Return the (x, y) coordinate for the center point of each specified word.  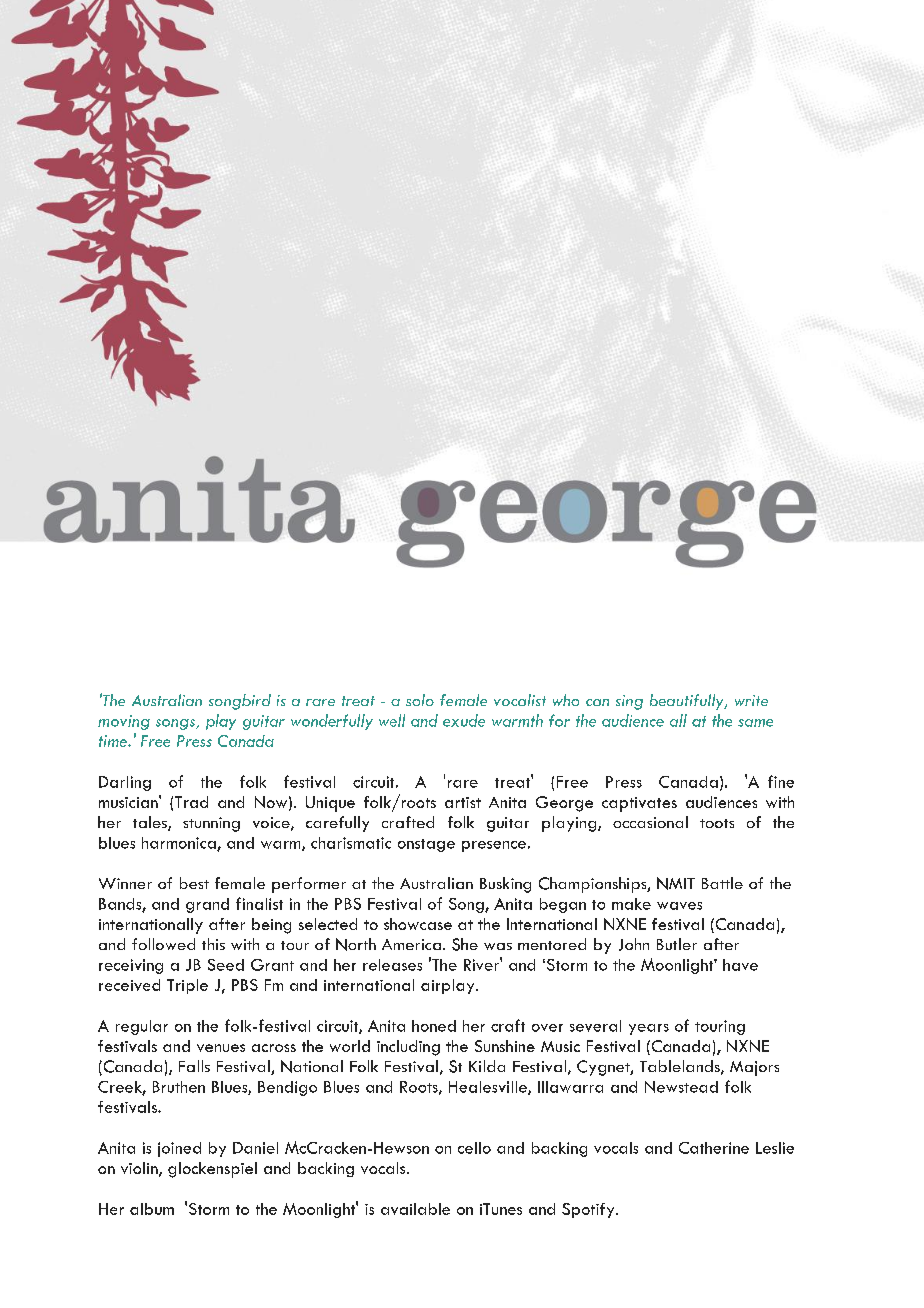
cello (474, 1148)
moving (124, 722)
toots (717, 823)
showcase (418, 924)
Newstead (681, 1087)
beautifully (688, 702)
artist (463, 802)
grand (207, 905)
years (649, 1029)
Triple (187, 986)
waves (679, 906)
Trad (191, 802)
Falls (194, 1066)
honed (434, 1026)
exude (464, 720)
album (152, 1209)
